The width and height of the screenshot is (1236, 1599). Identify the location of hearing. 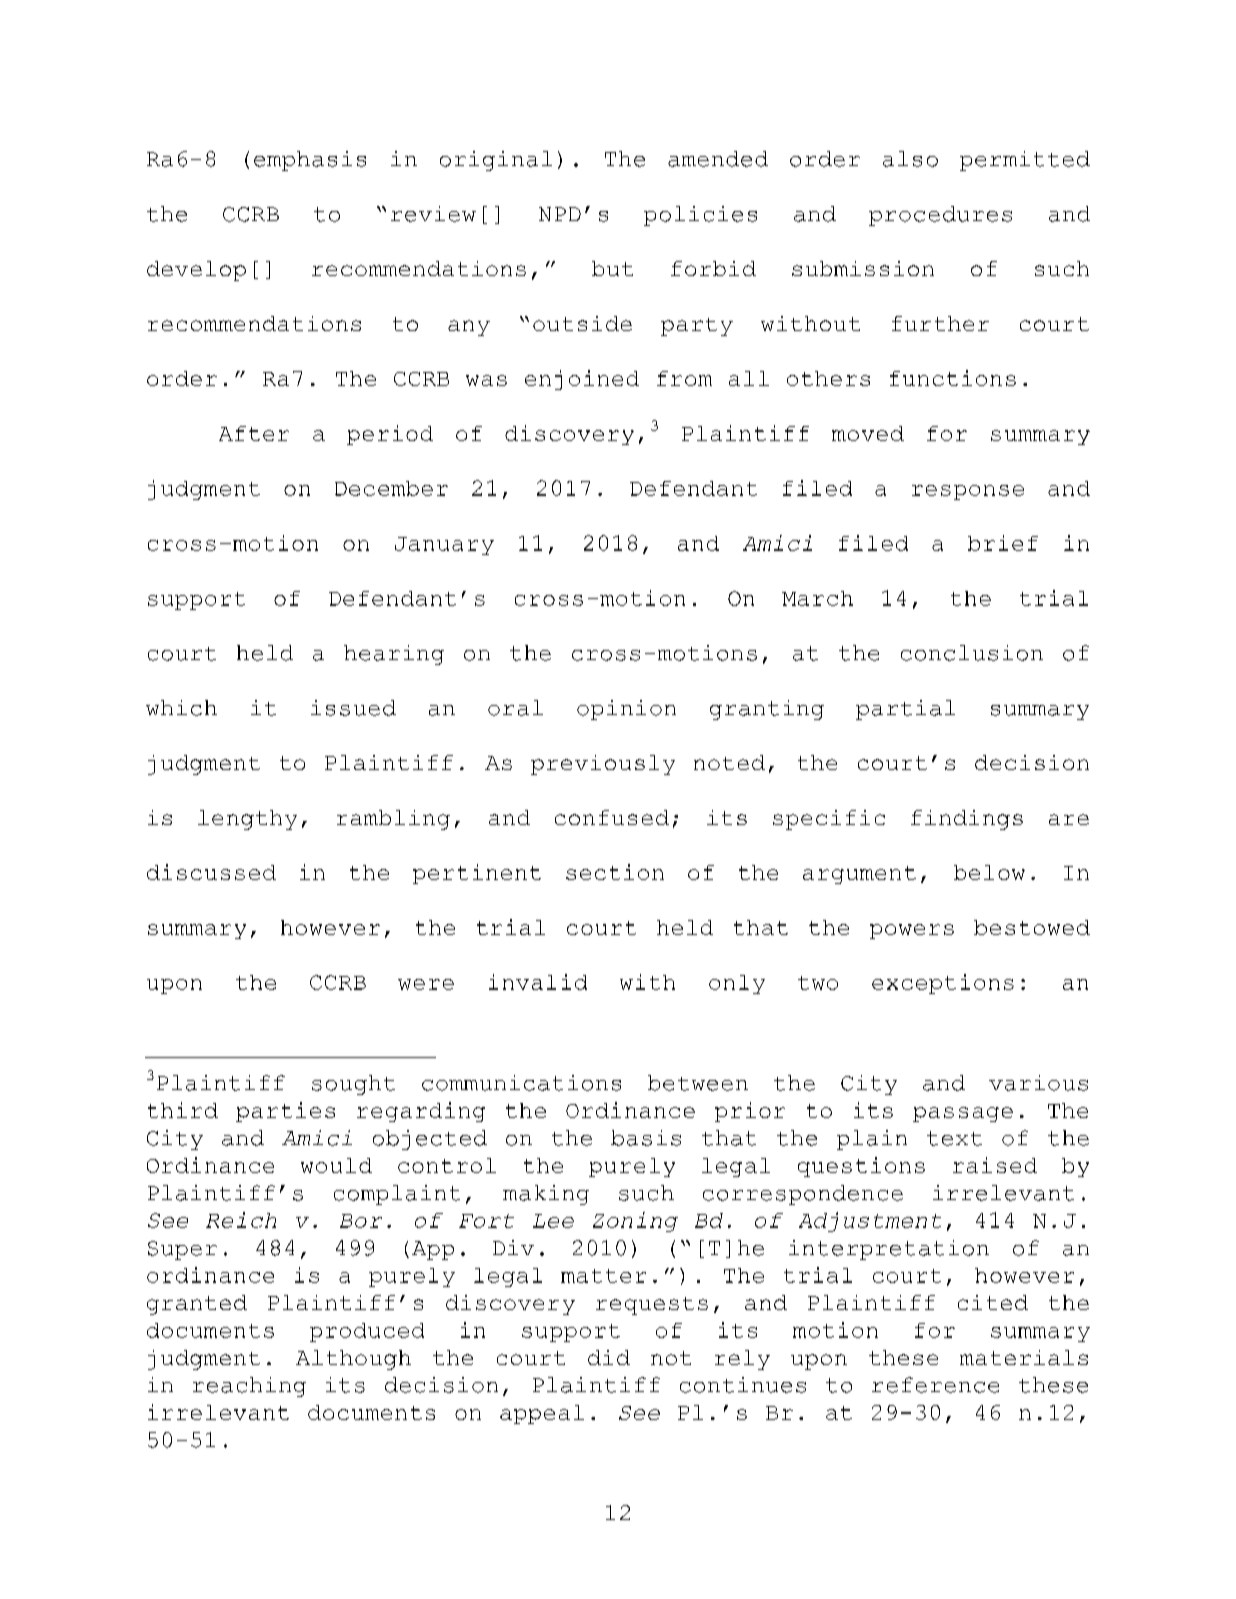
(394, 655).
